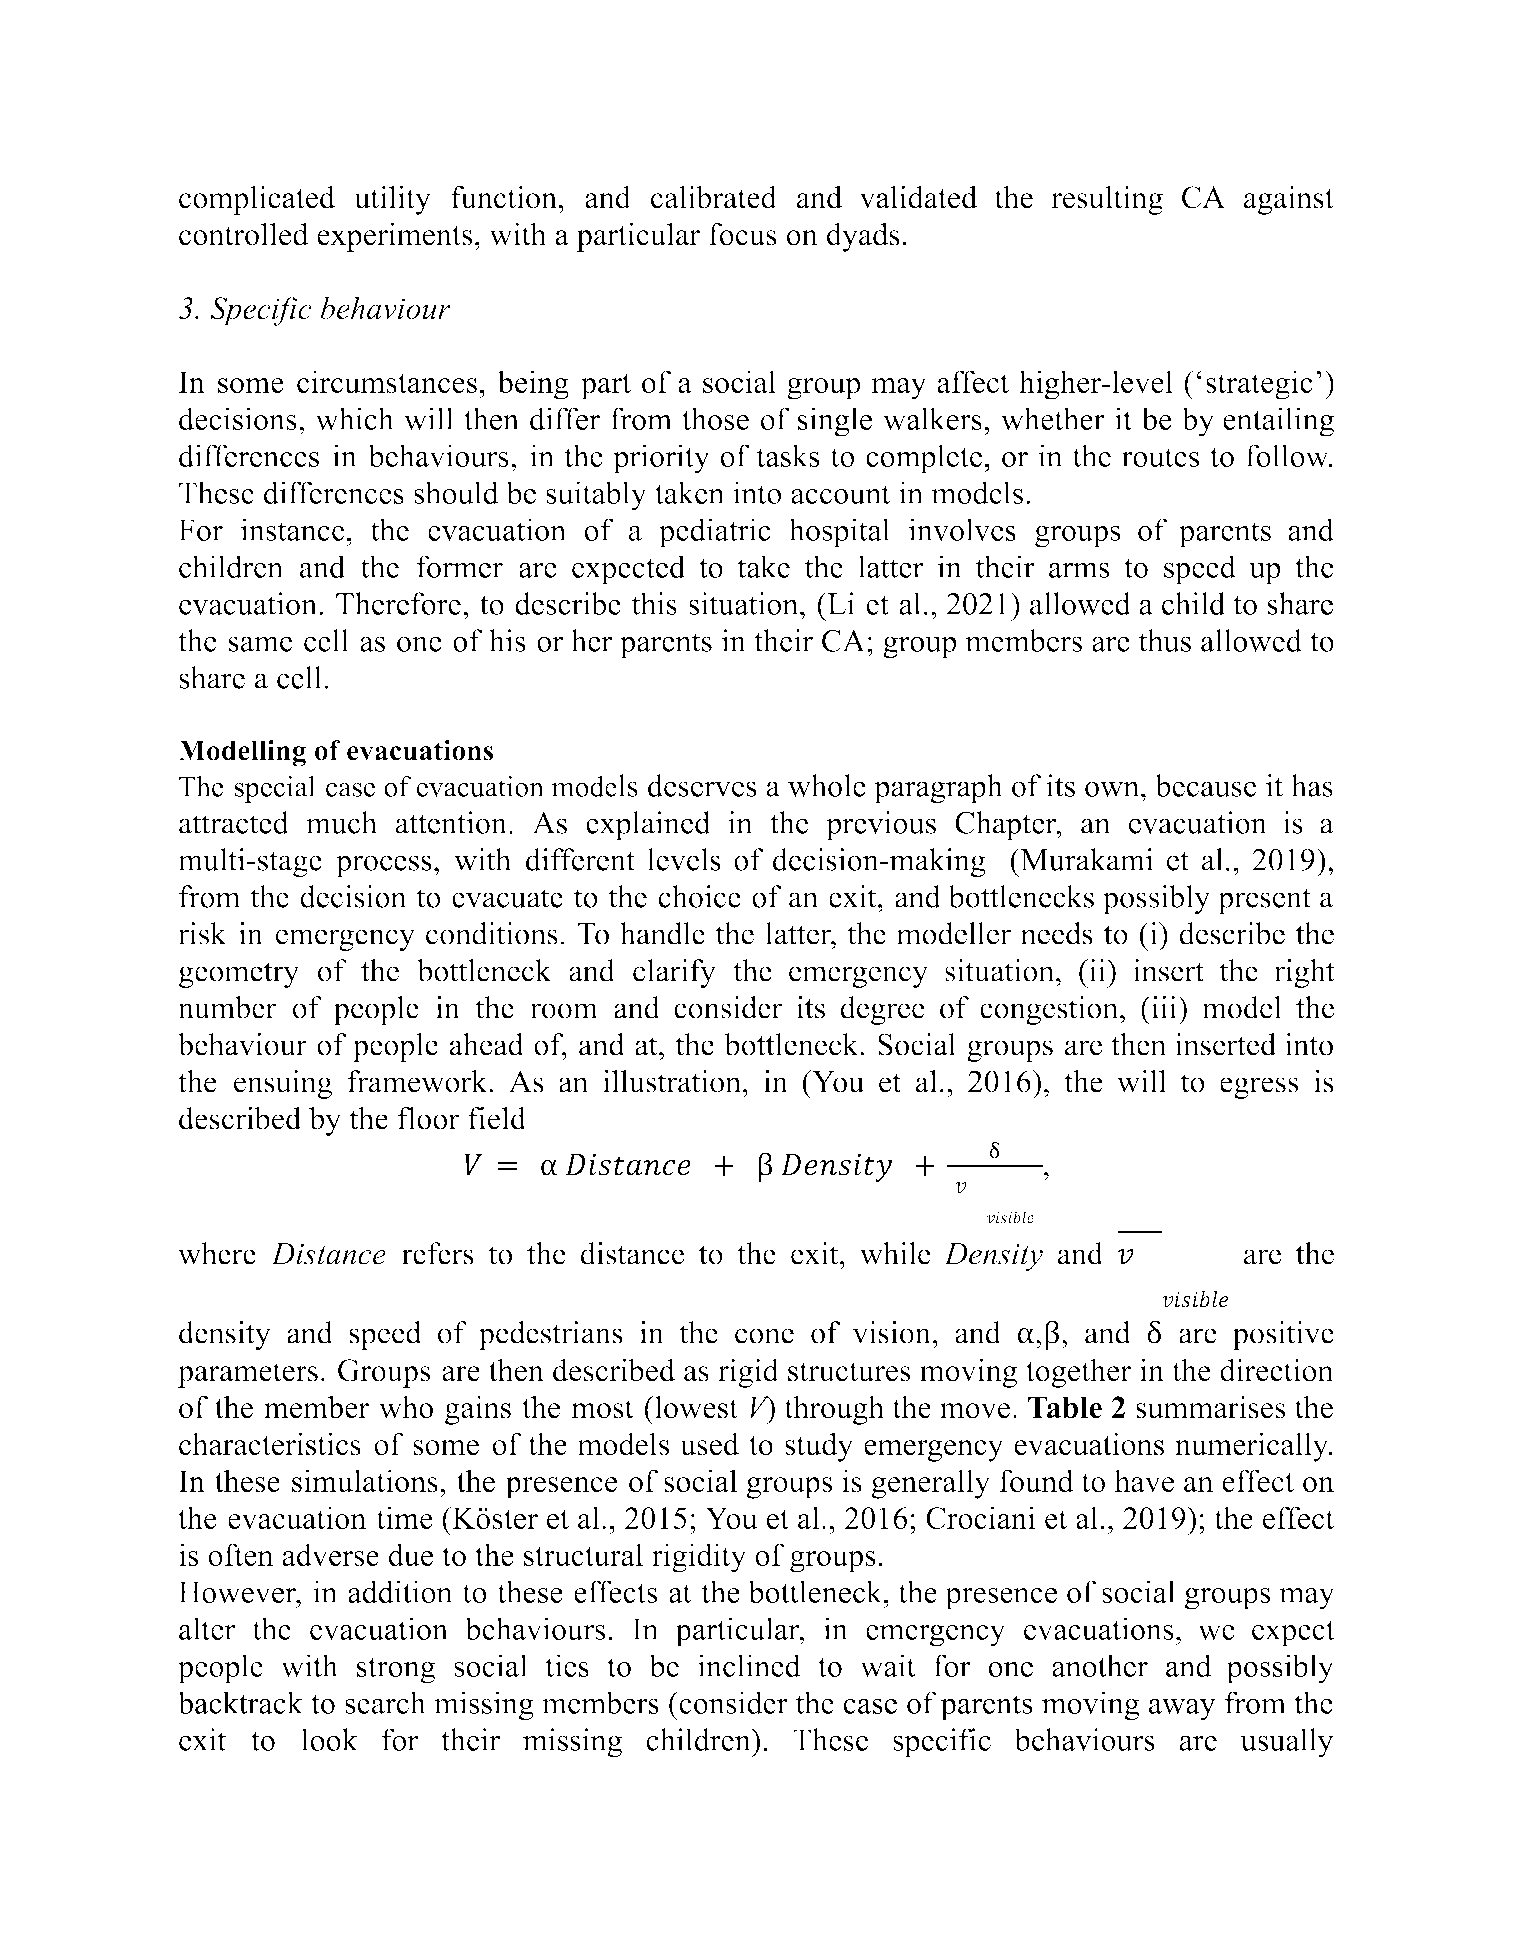 This document has height=1958, width=1513. I want to click on search, so click(385, 1702).
